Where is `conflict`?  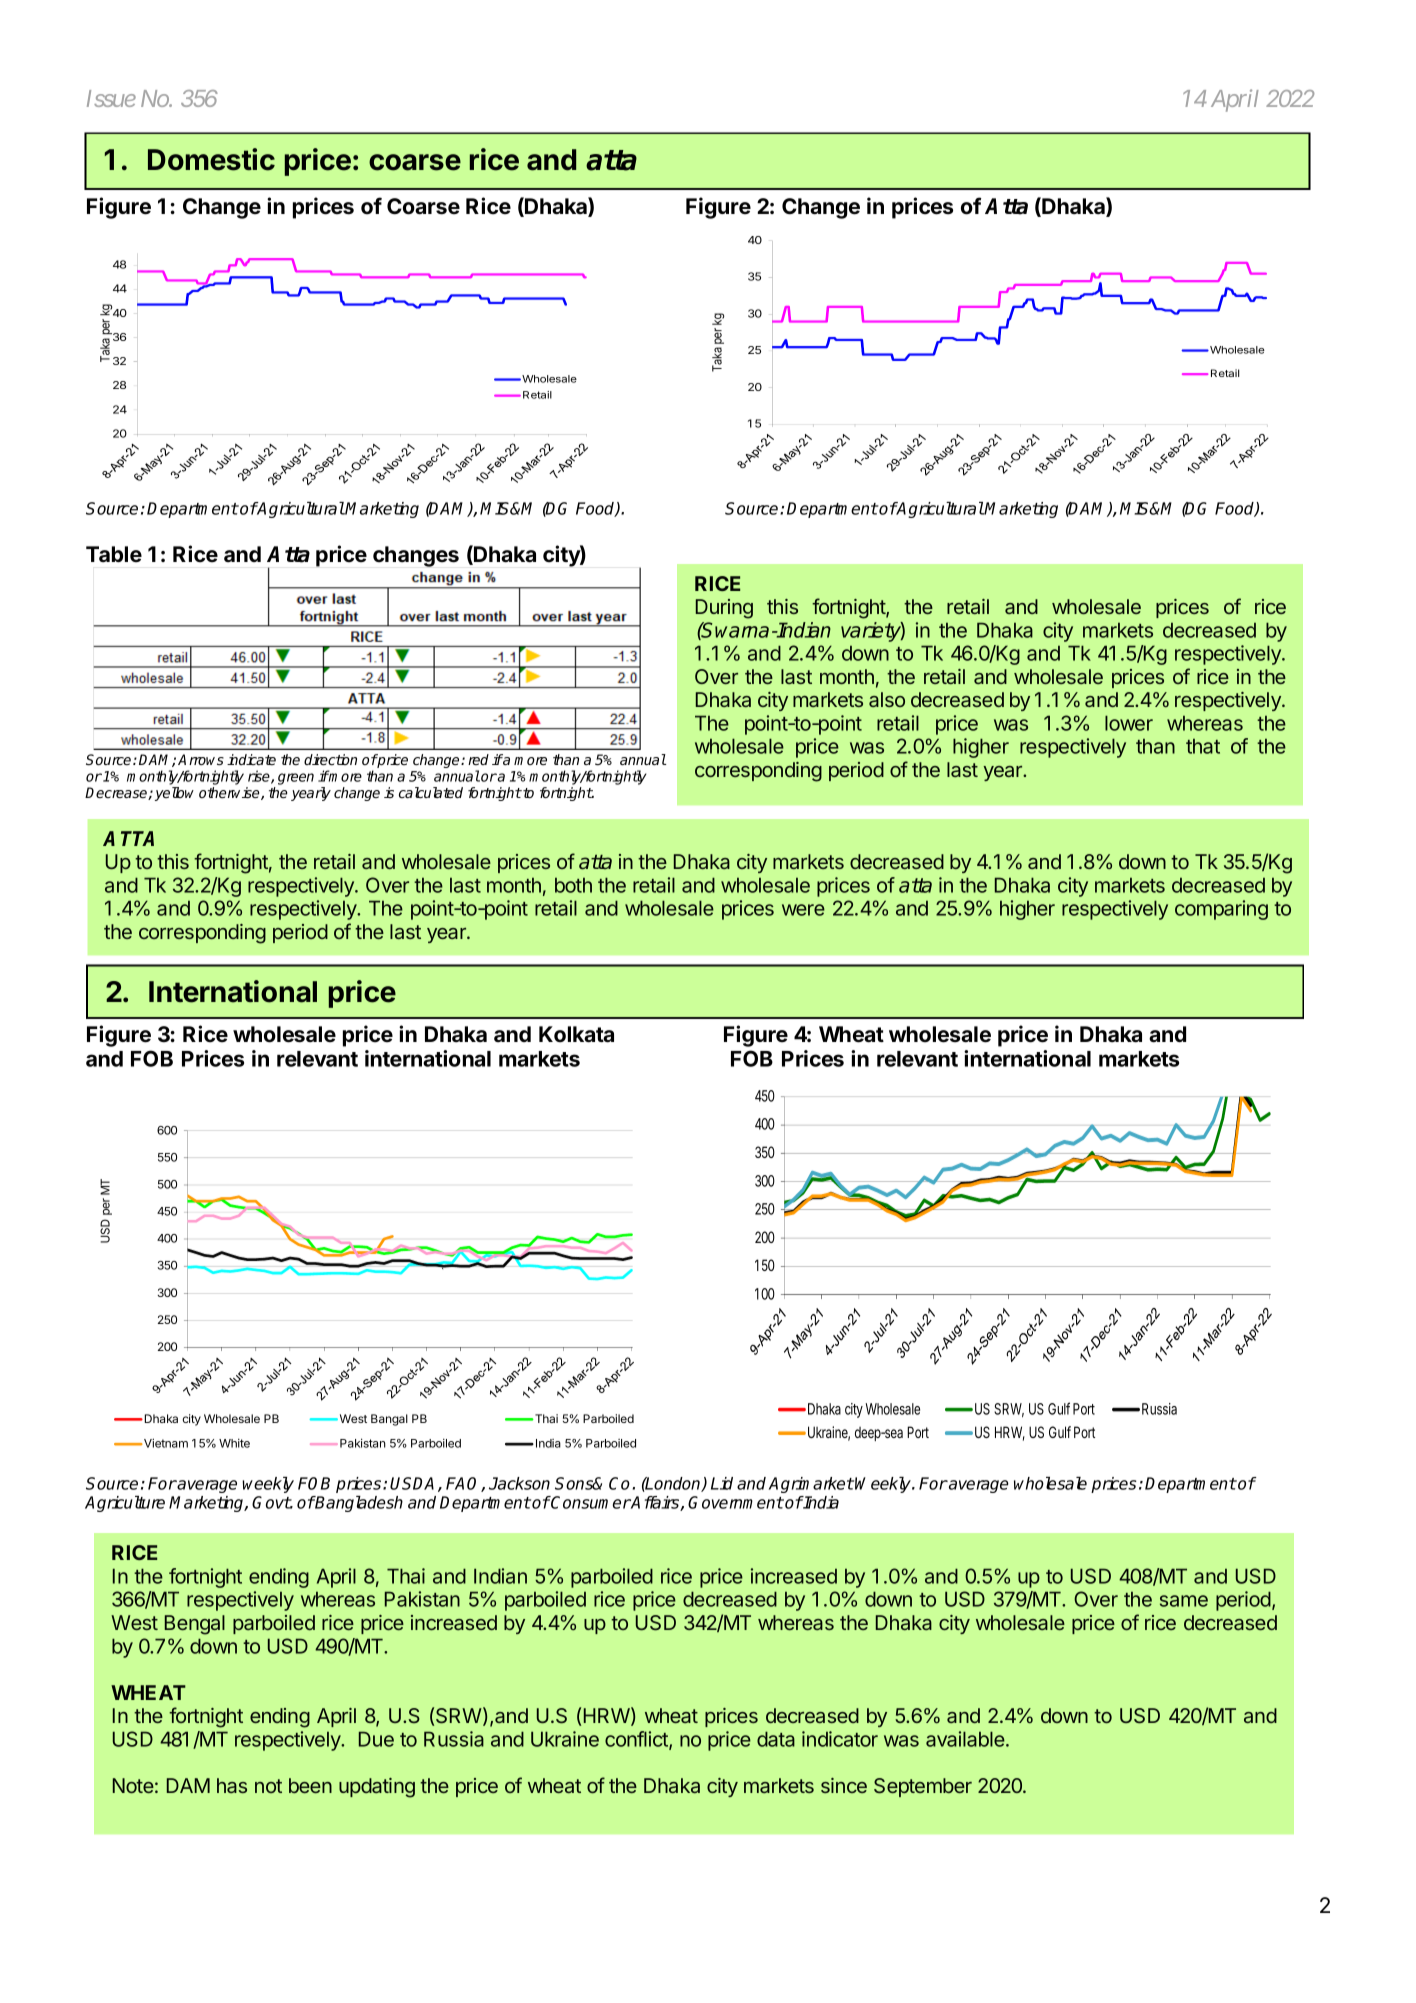
conflict is located at coordinates (637, 1740).
